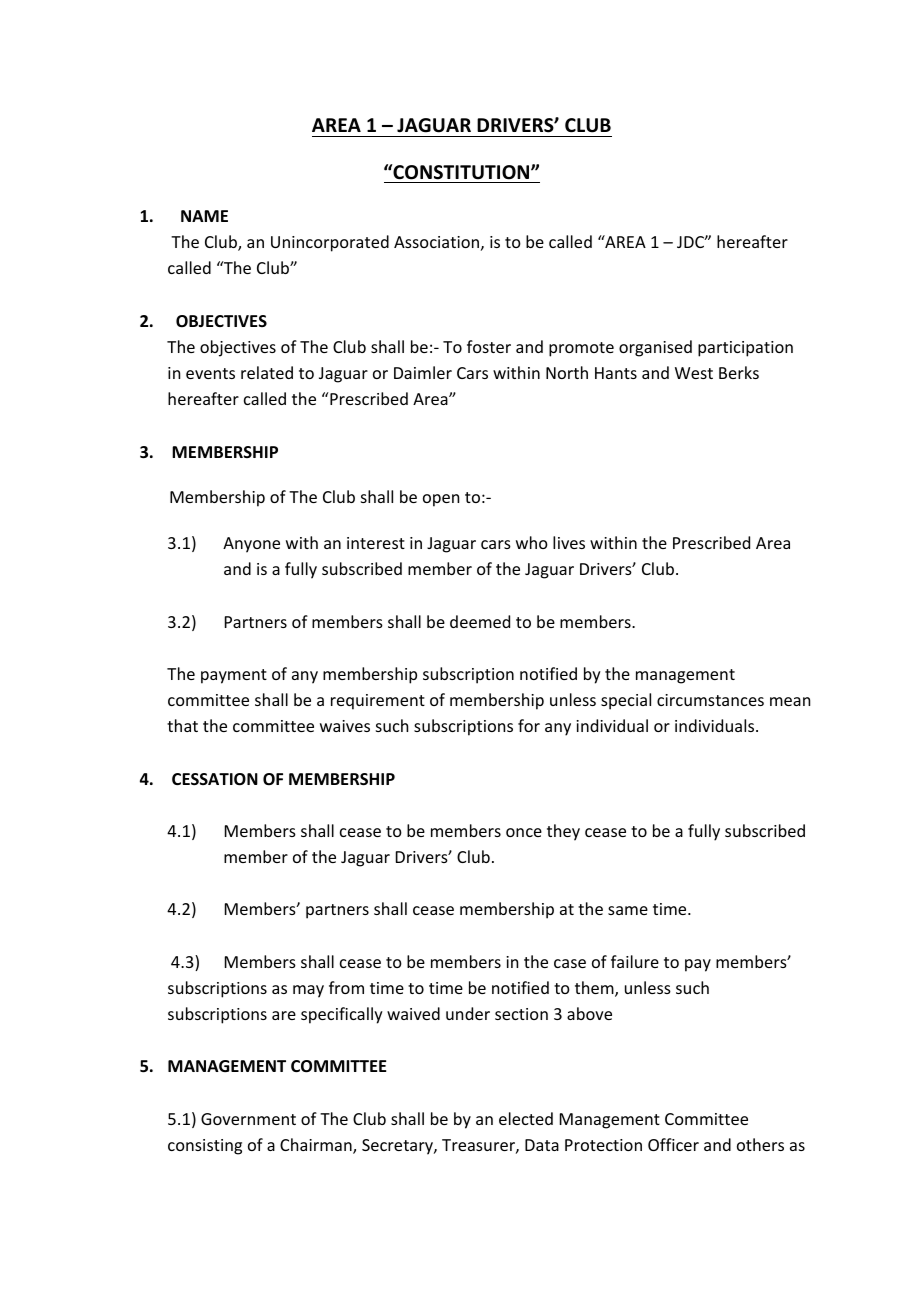 The image size is (924, 1308). I want to click on Government, so click(248, 1119).
